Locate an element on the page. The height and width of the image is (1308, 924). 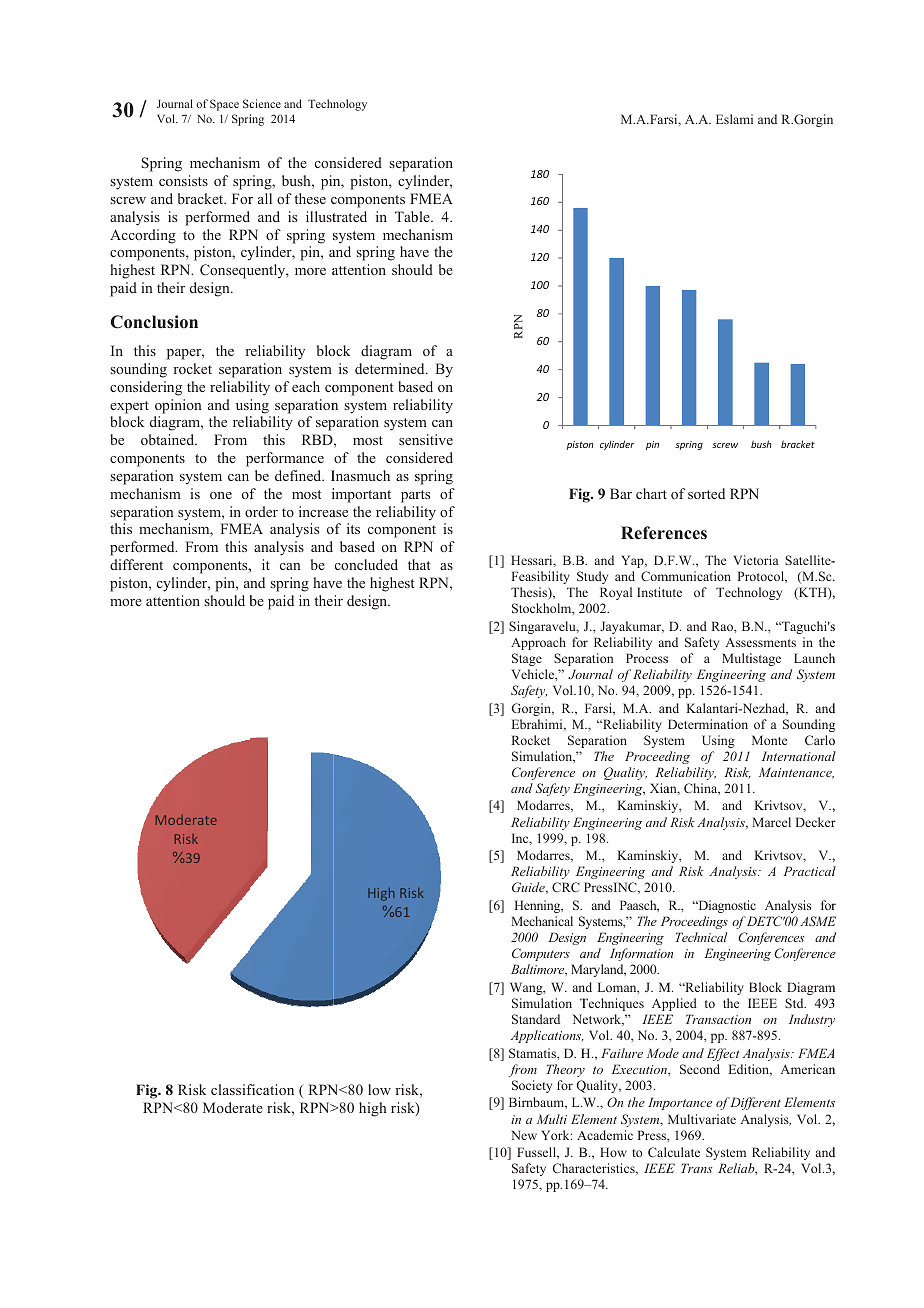
these is located at coordinates (310, 198).
